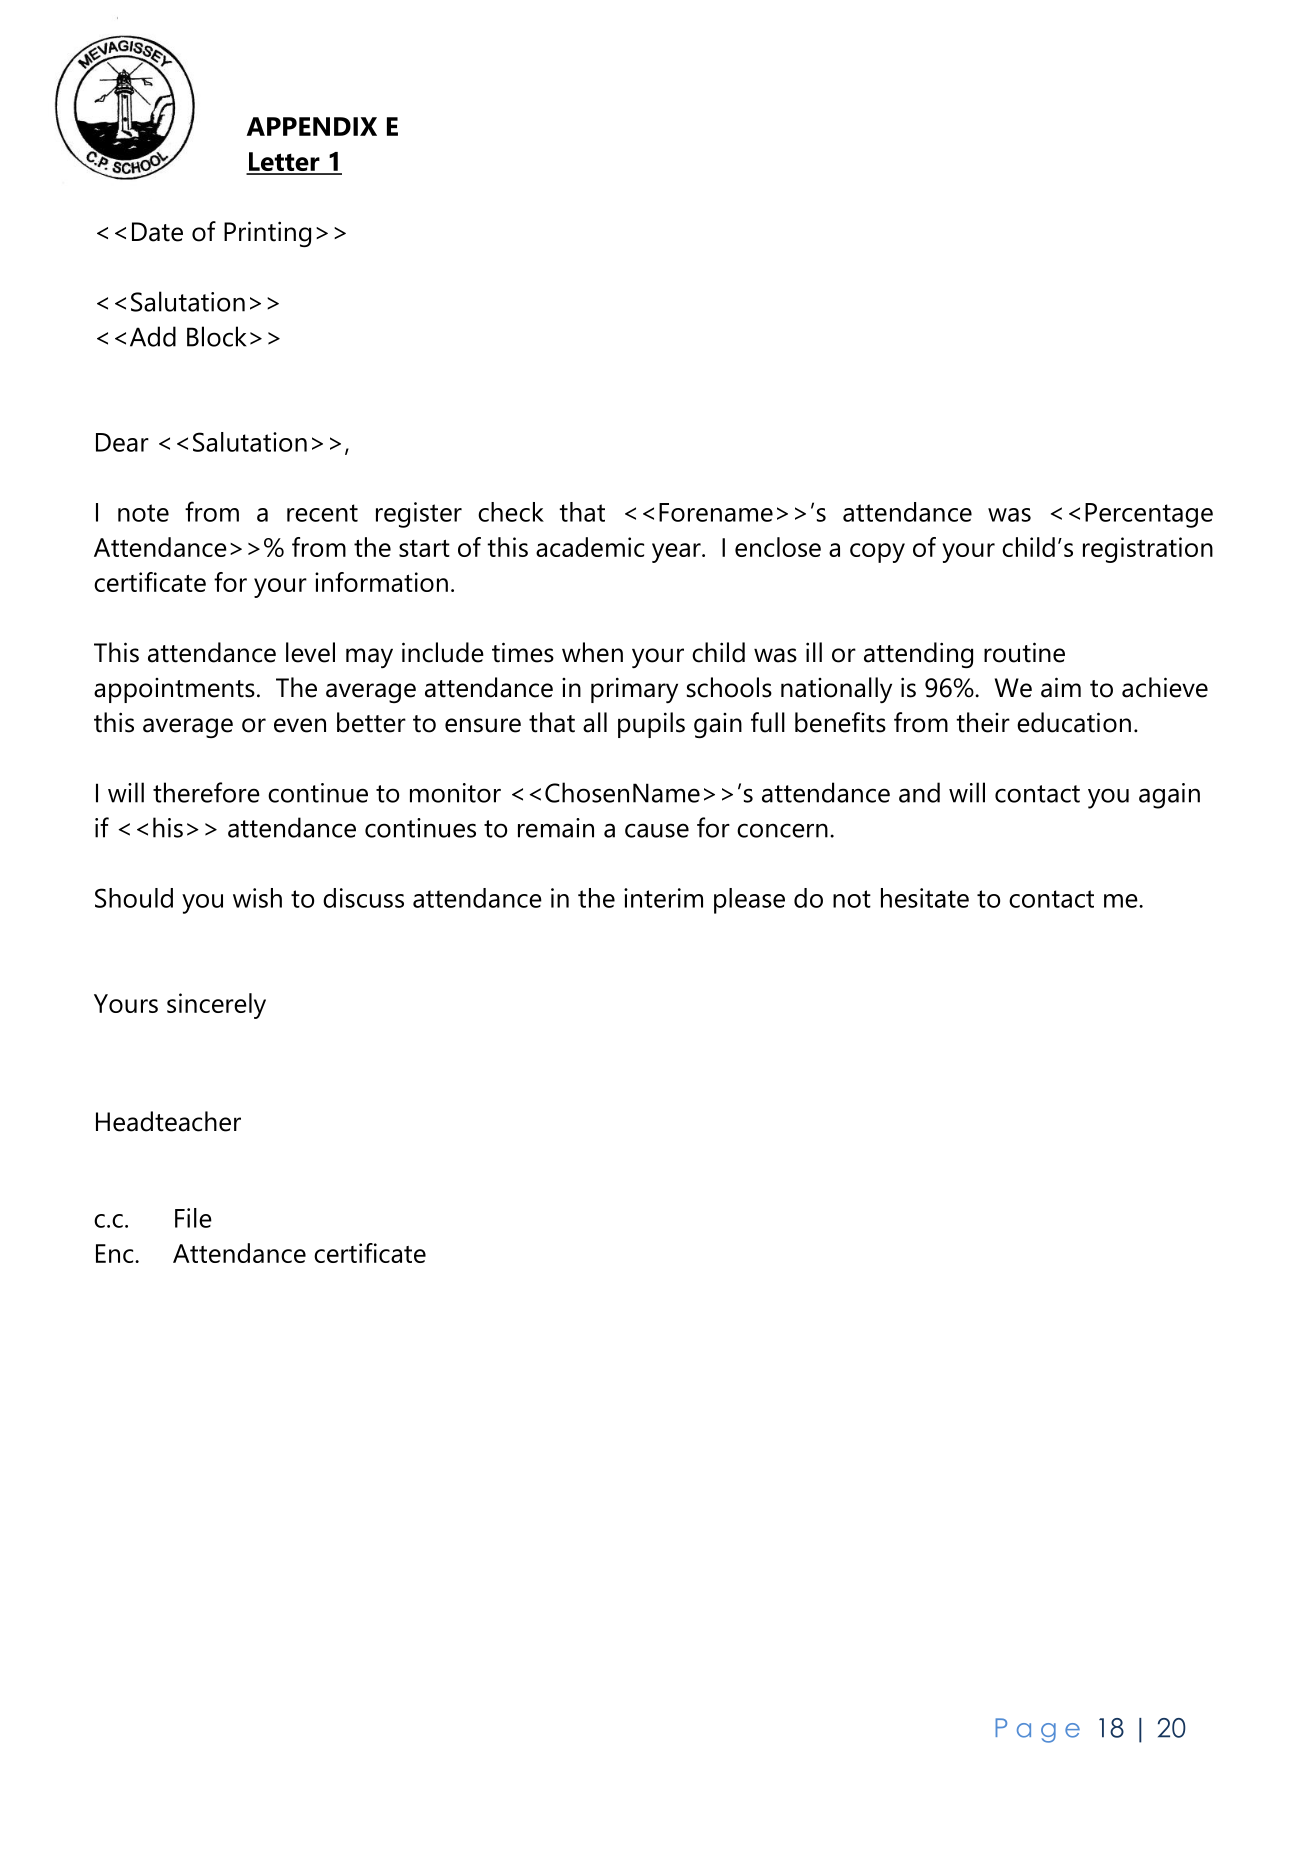 This document has width=1308, height=1850. I want to click on sincerely, so click(216, 1006).
